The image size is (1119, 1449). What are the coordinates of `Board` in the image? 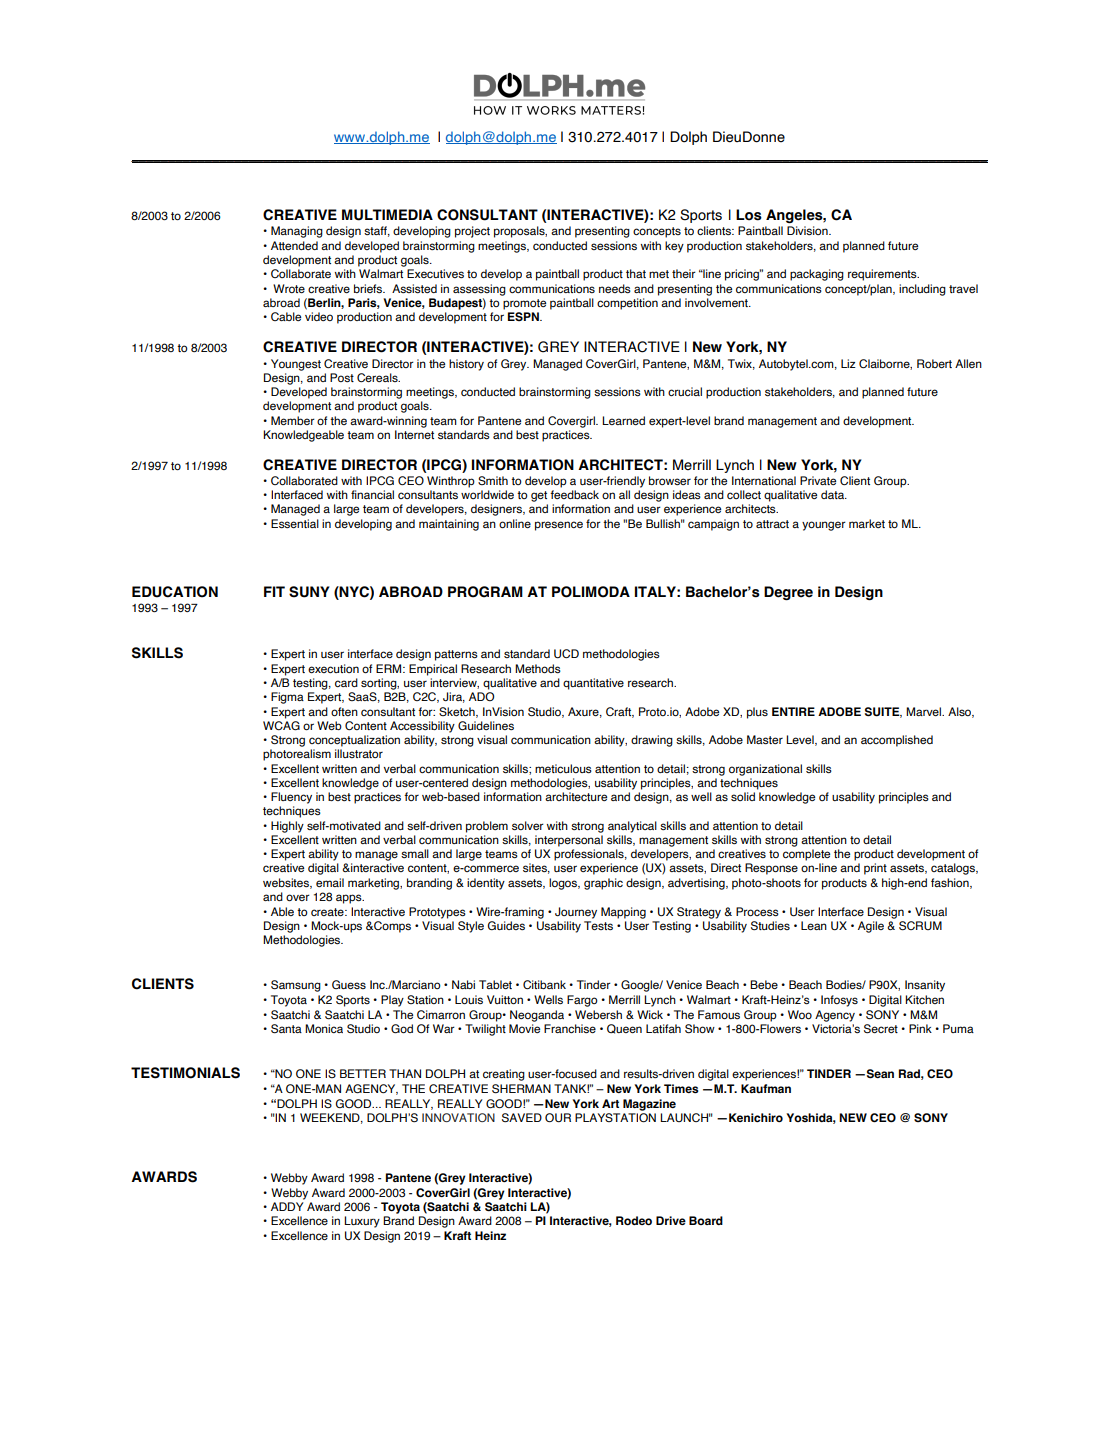 It's located at (706, 1220).
